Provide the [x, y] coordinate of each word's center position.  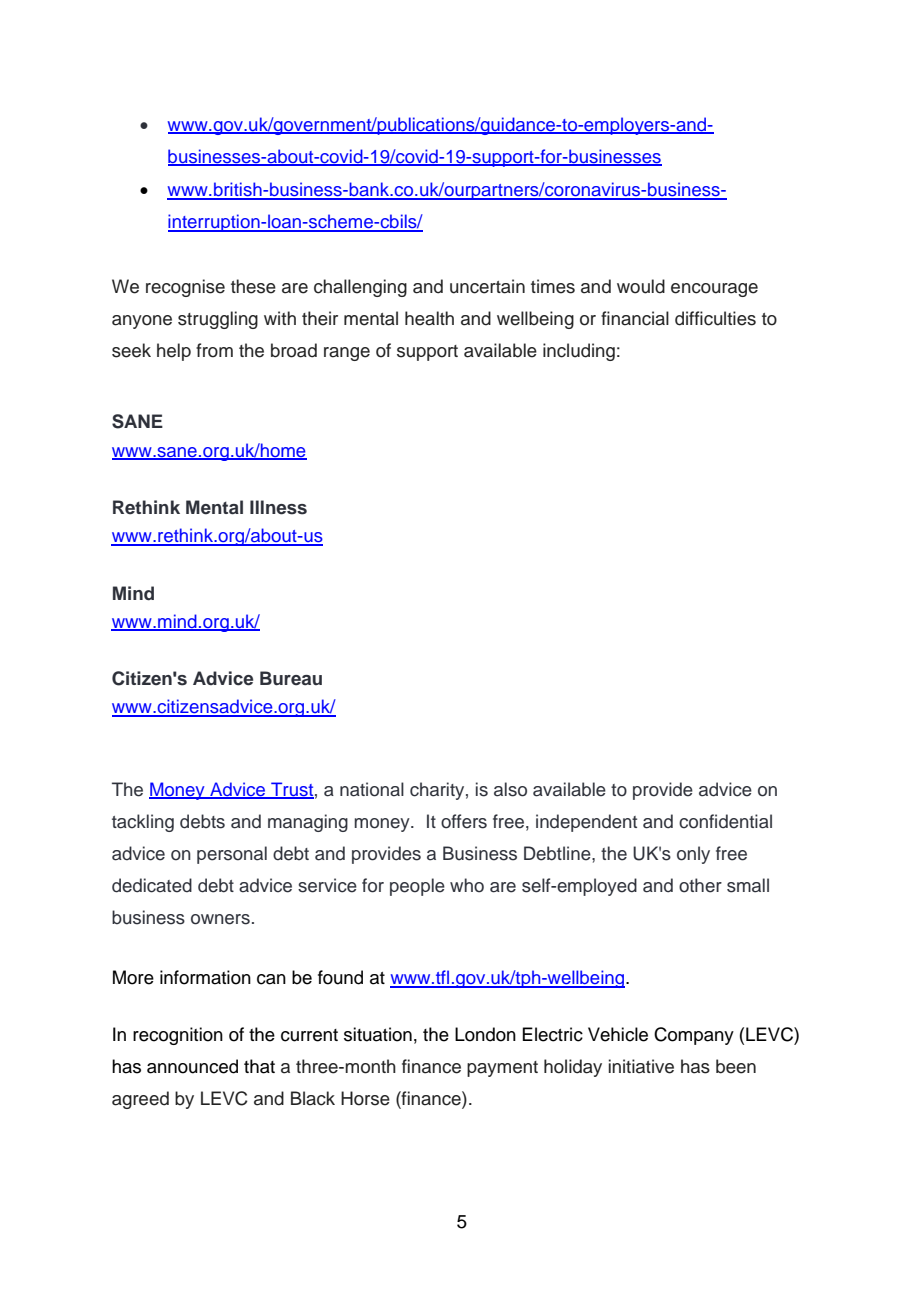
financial [635, 318]
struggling [218, 320]
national [372, 789]
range [347, 354]
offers [464, 821]
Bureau [291, 678]
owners [220, 919]
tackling [143, 823]
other [700, 885]
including [579, 352]
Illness [278, 507]
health [429, 318]
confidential [725, 821]
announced [192, 1066]
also [510, 789]
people [417, 887]
